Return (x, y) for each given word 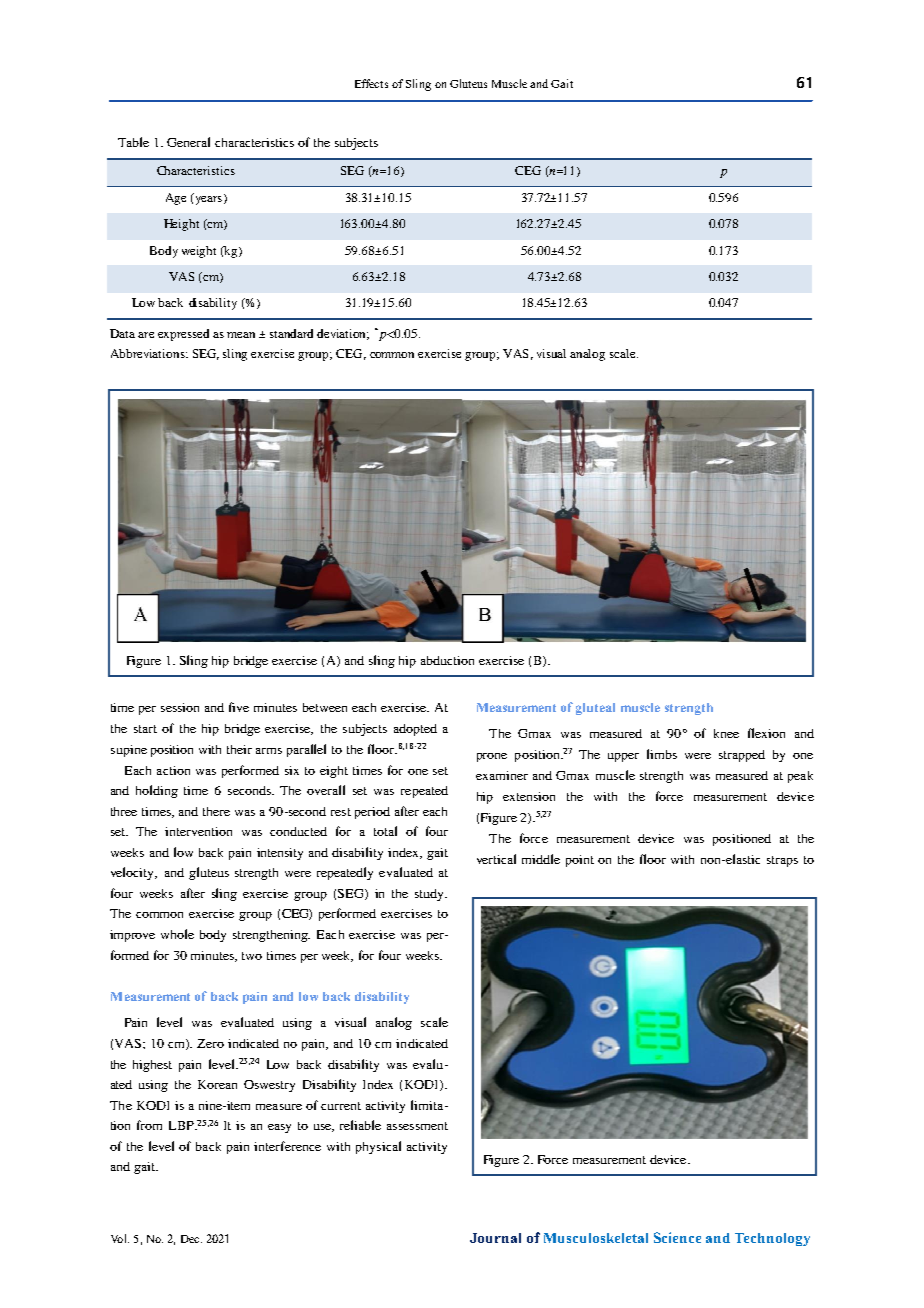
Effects (371, 83)
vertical (496, 859)
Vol (120, 1238)
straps (782, 861)
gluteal (595, 709)
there (216, 811)
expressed (183, 335)
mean (241, 335)
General (188, 142)
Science (677, 1237)
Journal (495, 1238)
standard (291, 333)
